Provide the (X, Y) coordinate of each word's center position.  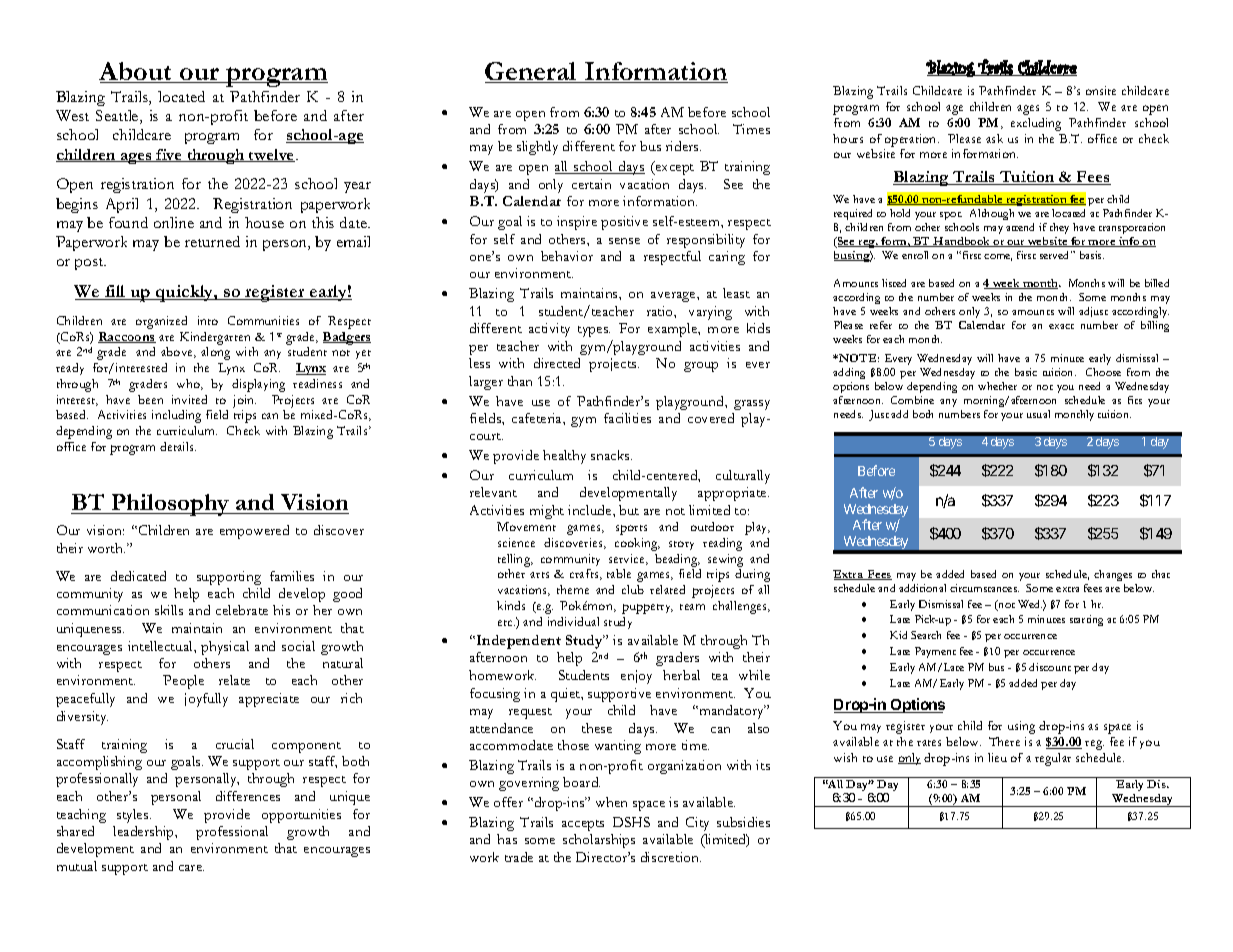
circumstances (984, 588)
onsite (1101, 90)
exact (1061, 326)
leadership (144, 833)
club (633, 589)
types (594, 331)
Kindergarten (215, 338)
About (137, 72)
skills (169, 610)
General (532, 72)
